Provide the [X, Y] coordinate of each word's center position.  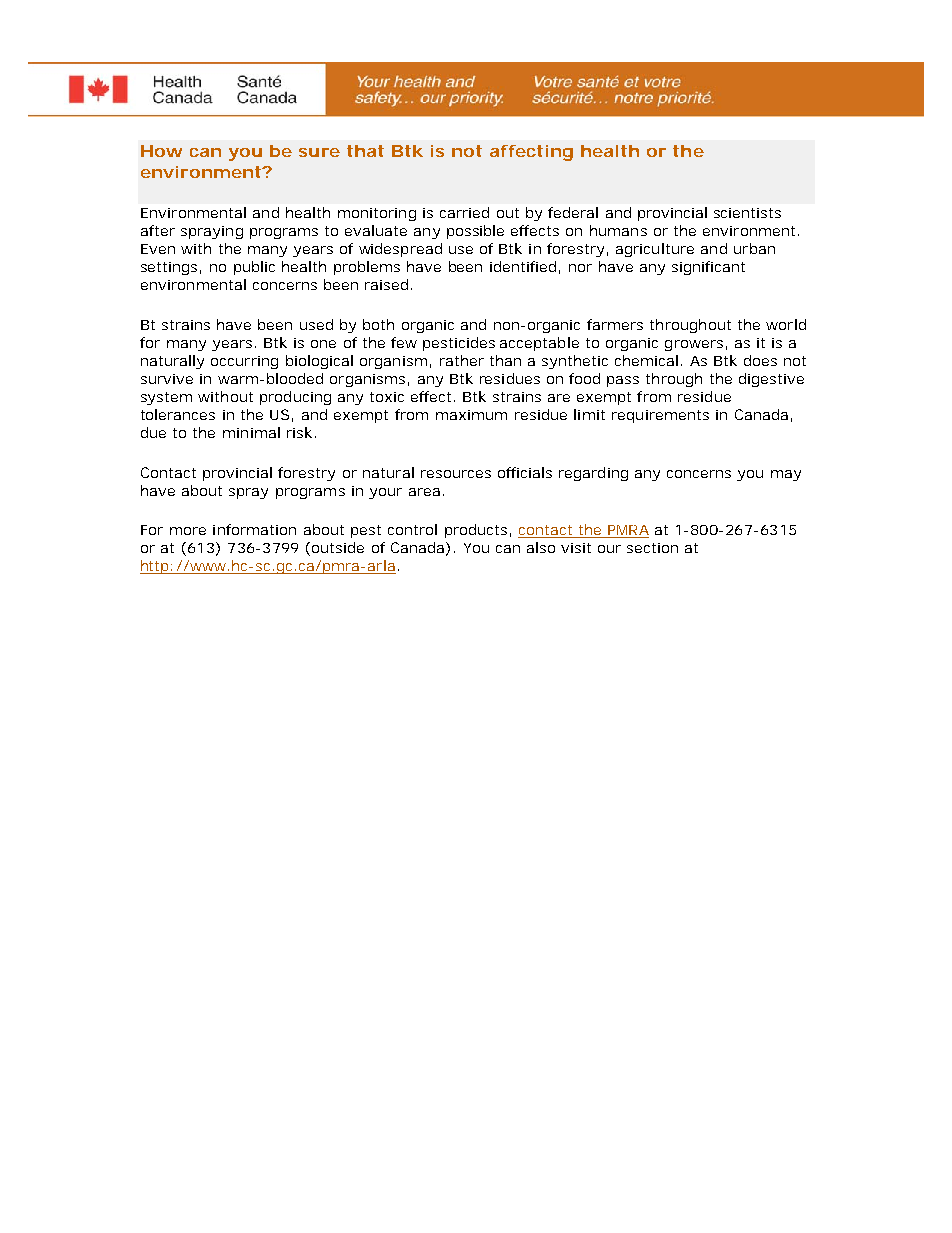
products [476, 531]
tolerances [178, 414]
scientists [747, 213]
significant [708, 268]
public [254, 268]
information [254, 529]
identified [523, 266]
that [365, 151]
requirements [660, 416]
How [161, 151]
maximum [471, 415]
